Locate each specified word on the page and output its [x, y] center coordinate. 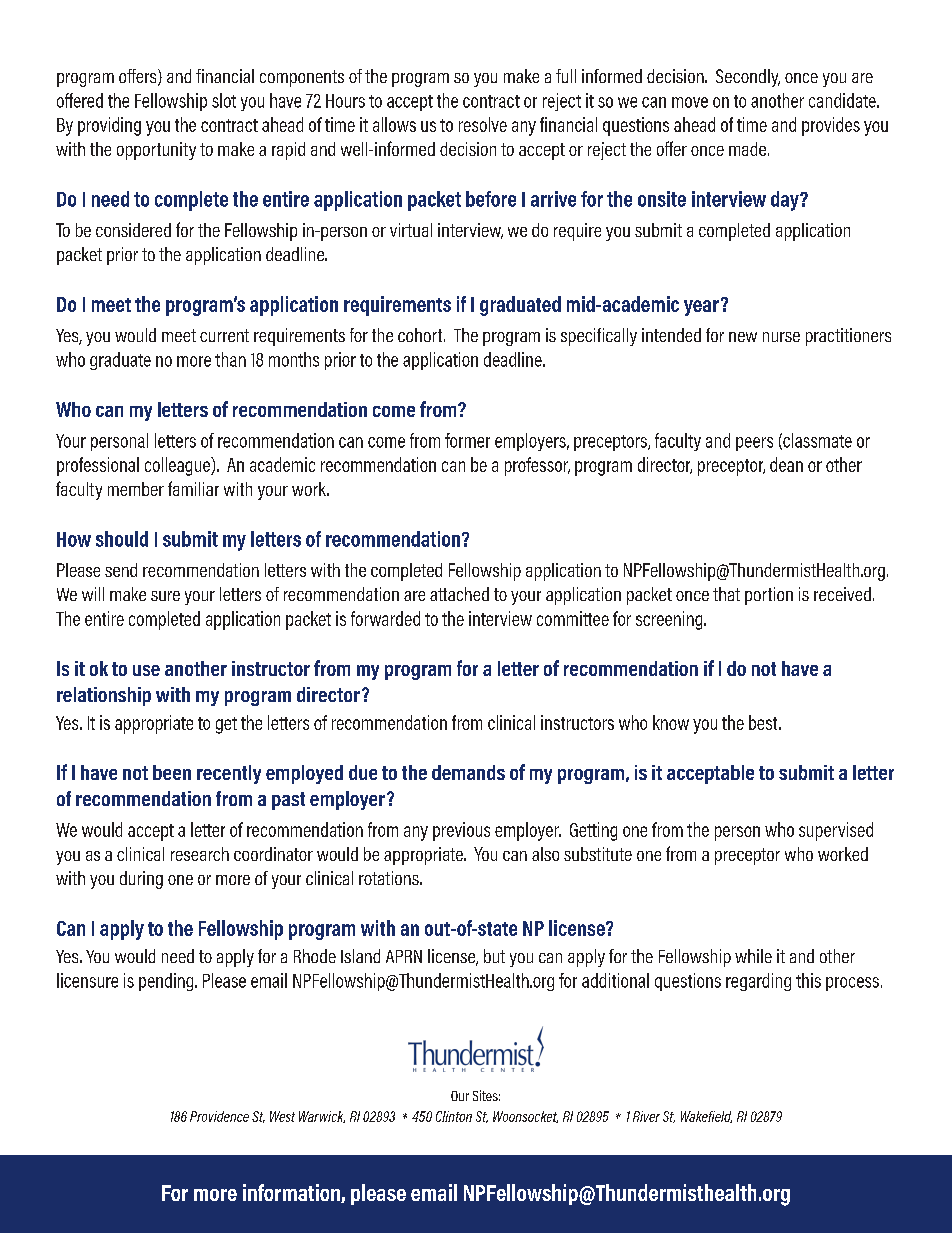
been [172, 772]
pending [167, 982]
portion [769, 596]
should [122, 539]
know [671, 722]
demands [468, 772]
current [224, 335]
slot [224, 100]
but [494, 956]
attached [459, 594]
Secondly [748, 78]
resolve [483, 124]
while [753, 956]
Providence [219, 1116]
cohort [421, 335]
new [743, 337]
